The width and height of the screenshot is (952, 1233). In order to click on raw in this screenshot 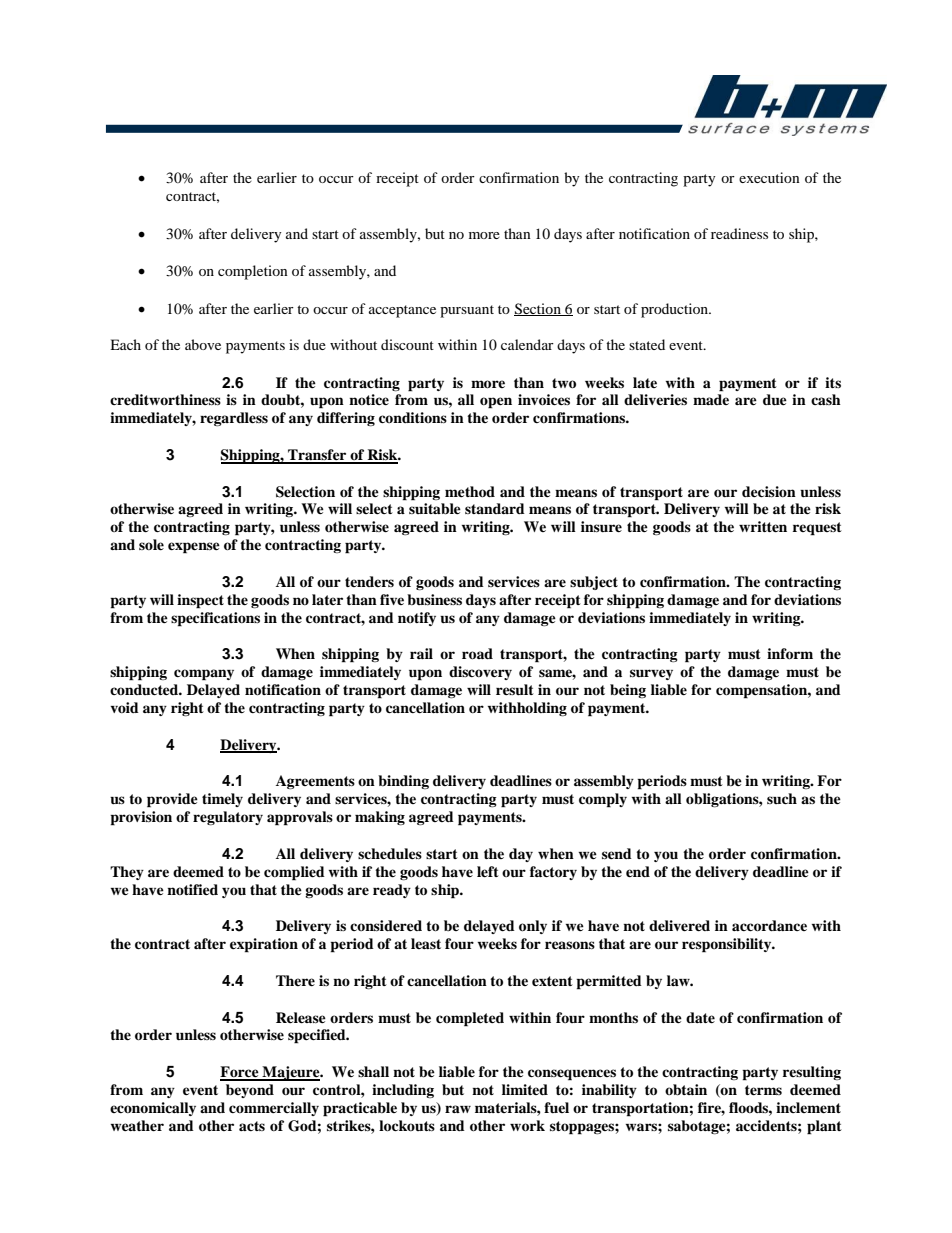, I will do `click(458, 1109)`.
